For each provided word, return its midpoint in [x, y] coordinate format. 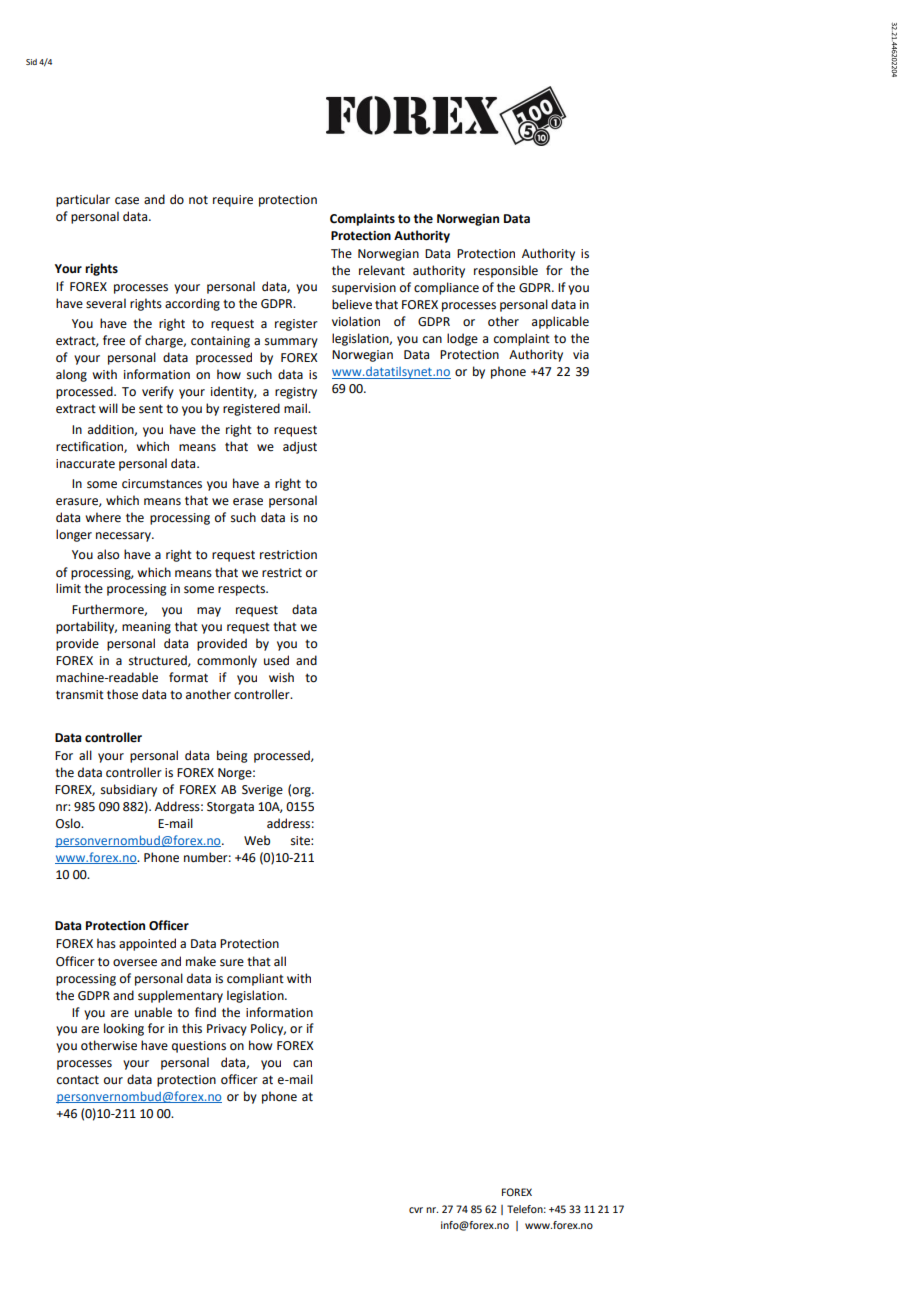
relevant [382, 270]
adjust [300, 447]
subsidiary [129, 790]
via [581, 355]
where [103, 517]
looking [124, 1029]
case [127, 201]
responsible [506, 271]
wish [281, 677]
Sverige [262, 791]
